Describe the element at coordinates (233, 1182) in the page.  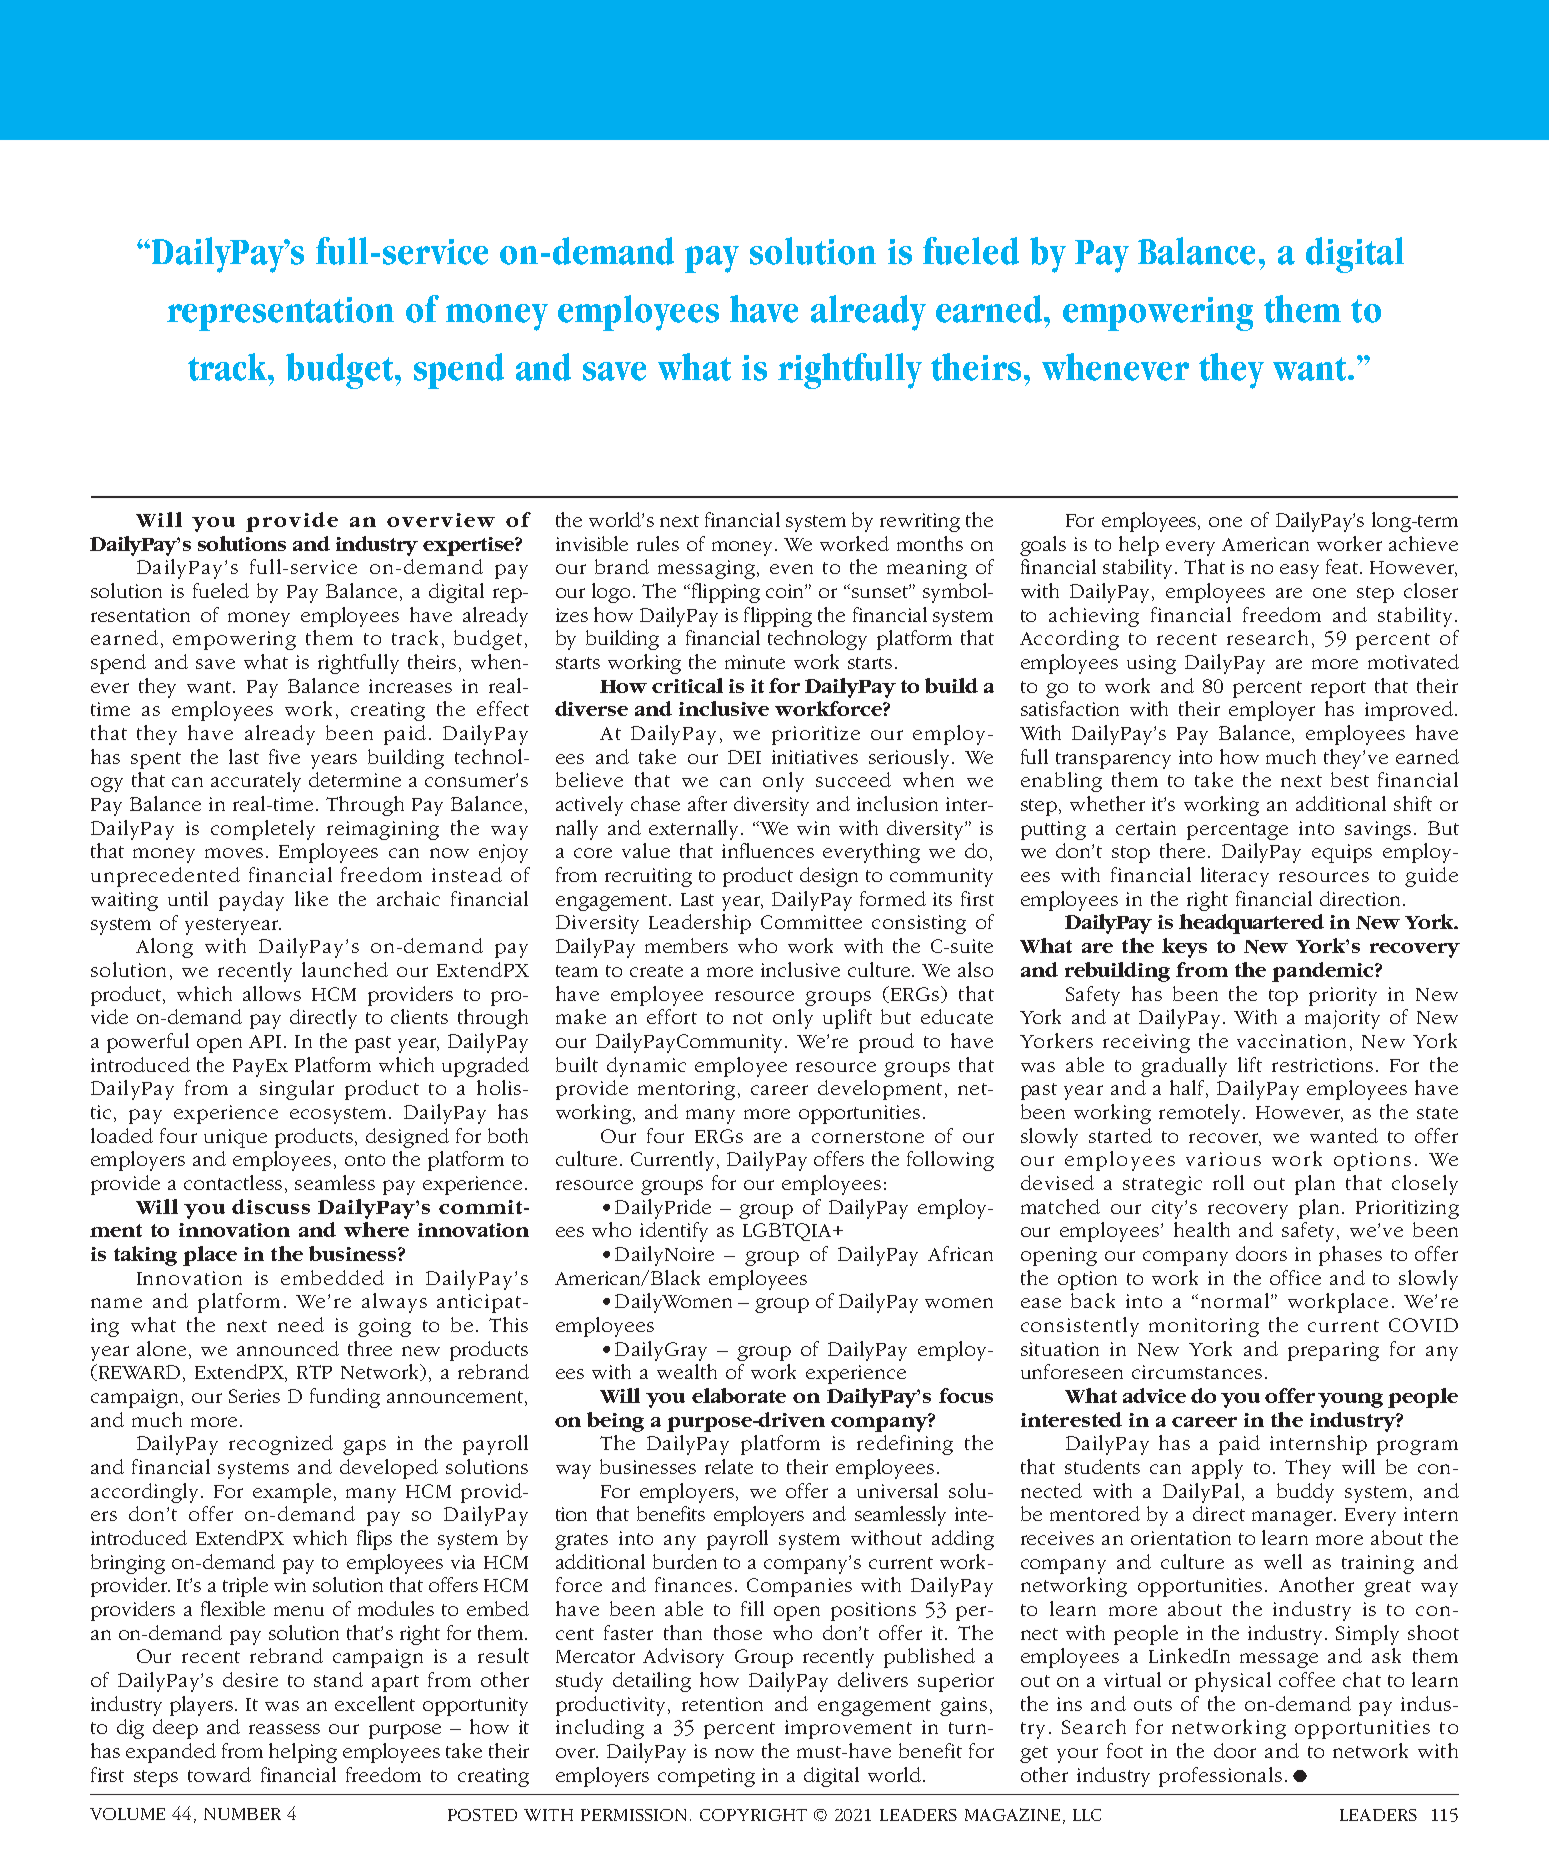
I see `contactless` at that location.
